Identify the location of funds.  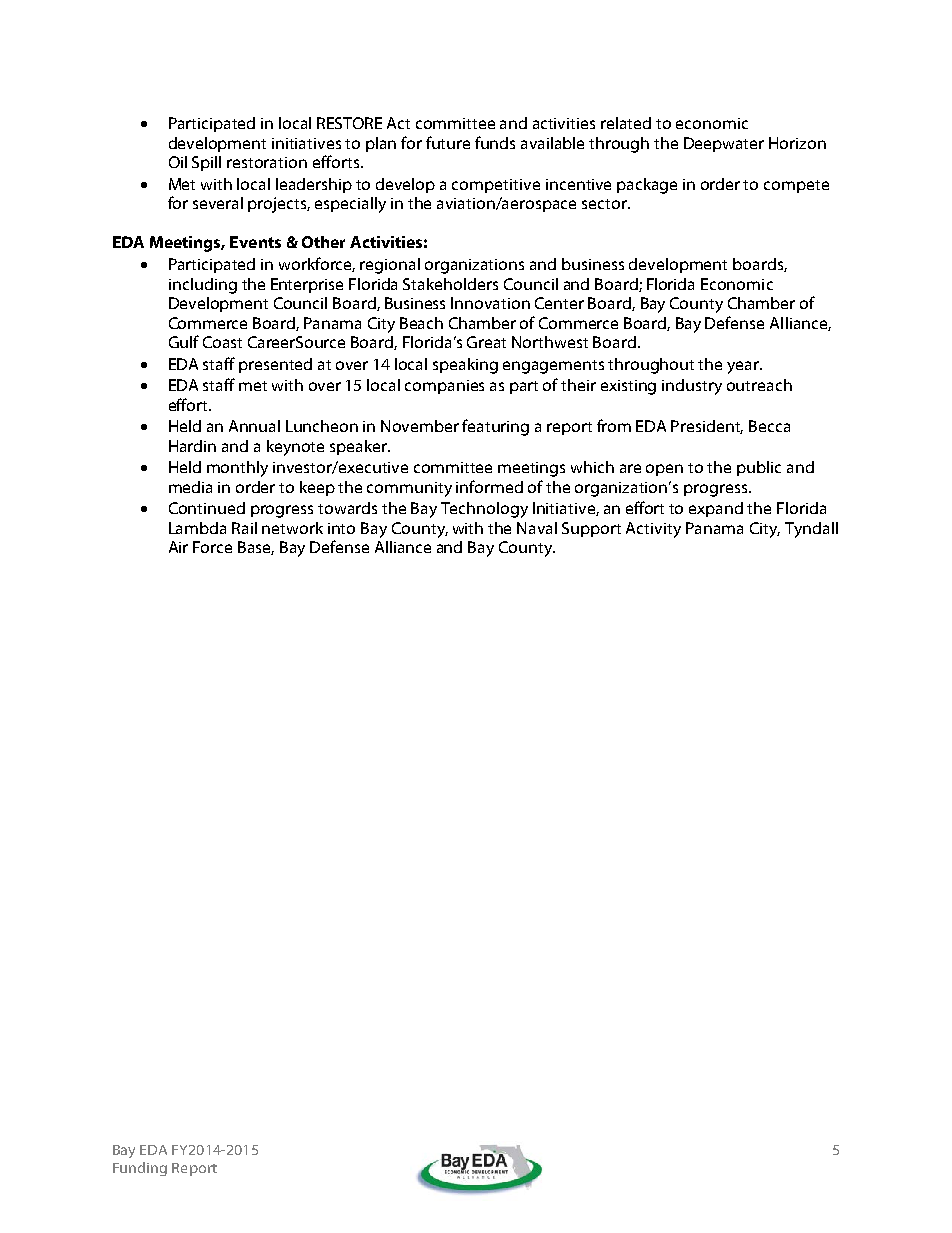
(495, 142).
